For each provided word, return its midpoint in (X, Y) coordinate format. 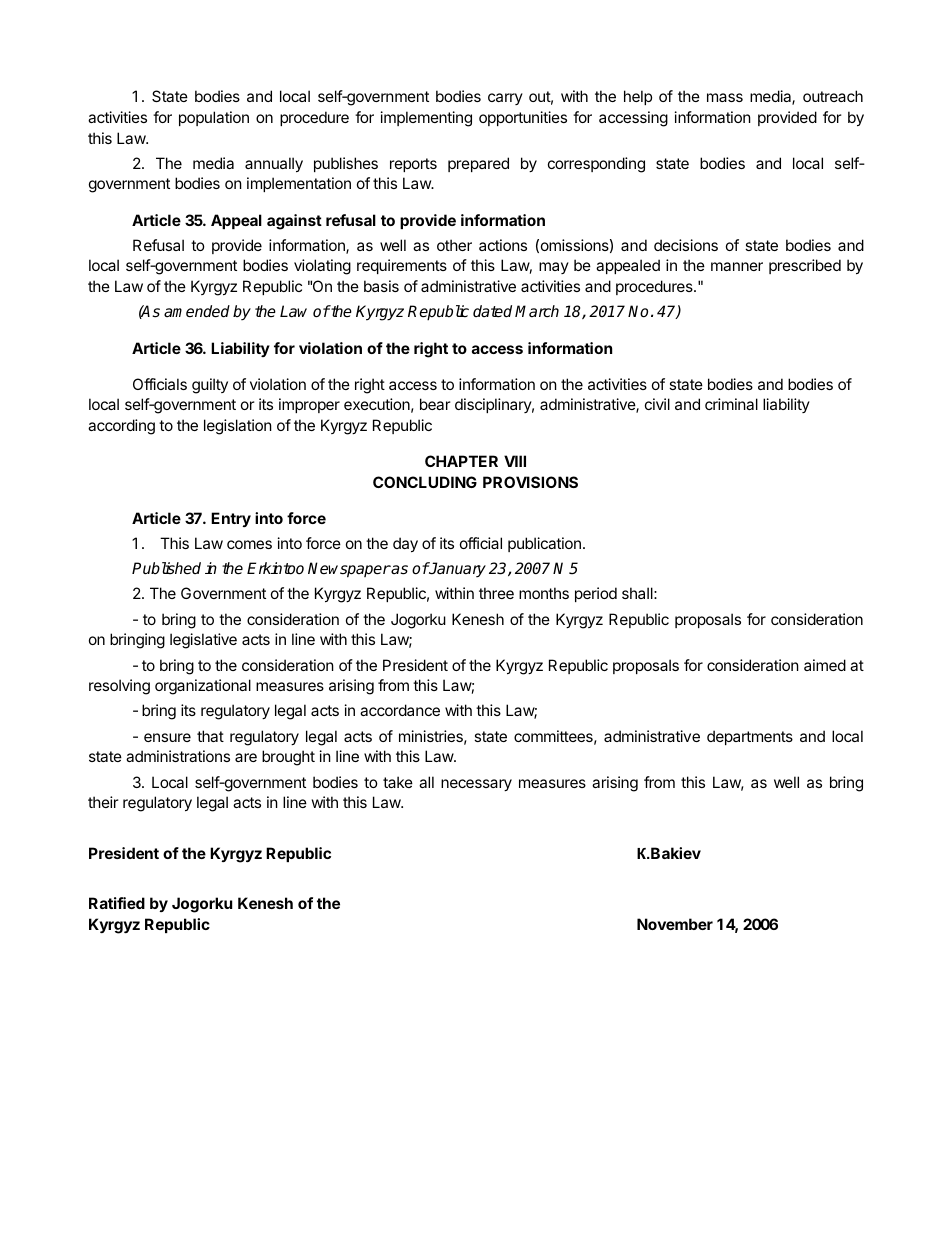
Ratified (117, 903)
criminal (731, 404)
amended (197, 311)
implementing (426, 119)
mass (725, 97)
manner (737, 266)
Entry (231, 519)
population (214, 118)
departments (750, 737)
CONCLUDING (425, 482)
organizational (203, 687)
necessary (476, 785)
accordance (400, 710)
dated (492, 311)
